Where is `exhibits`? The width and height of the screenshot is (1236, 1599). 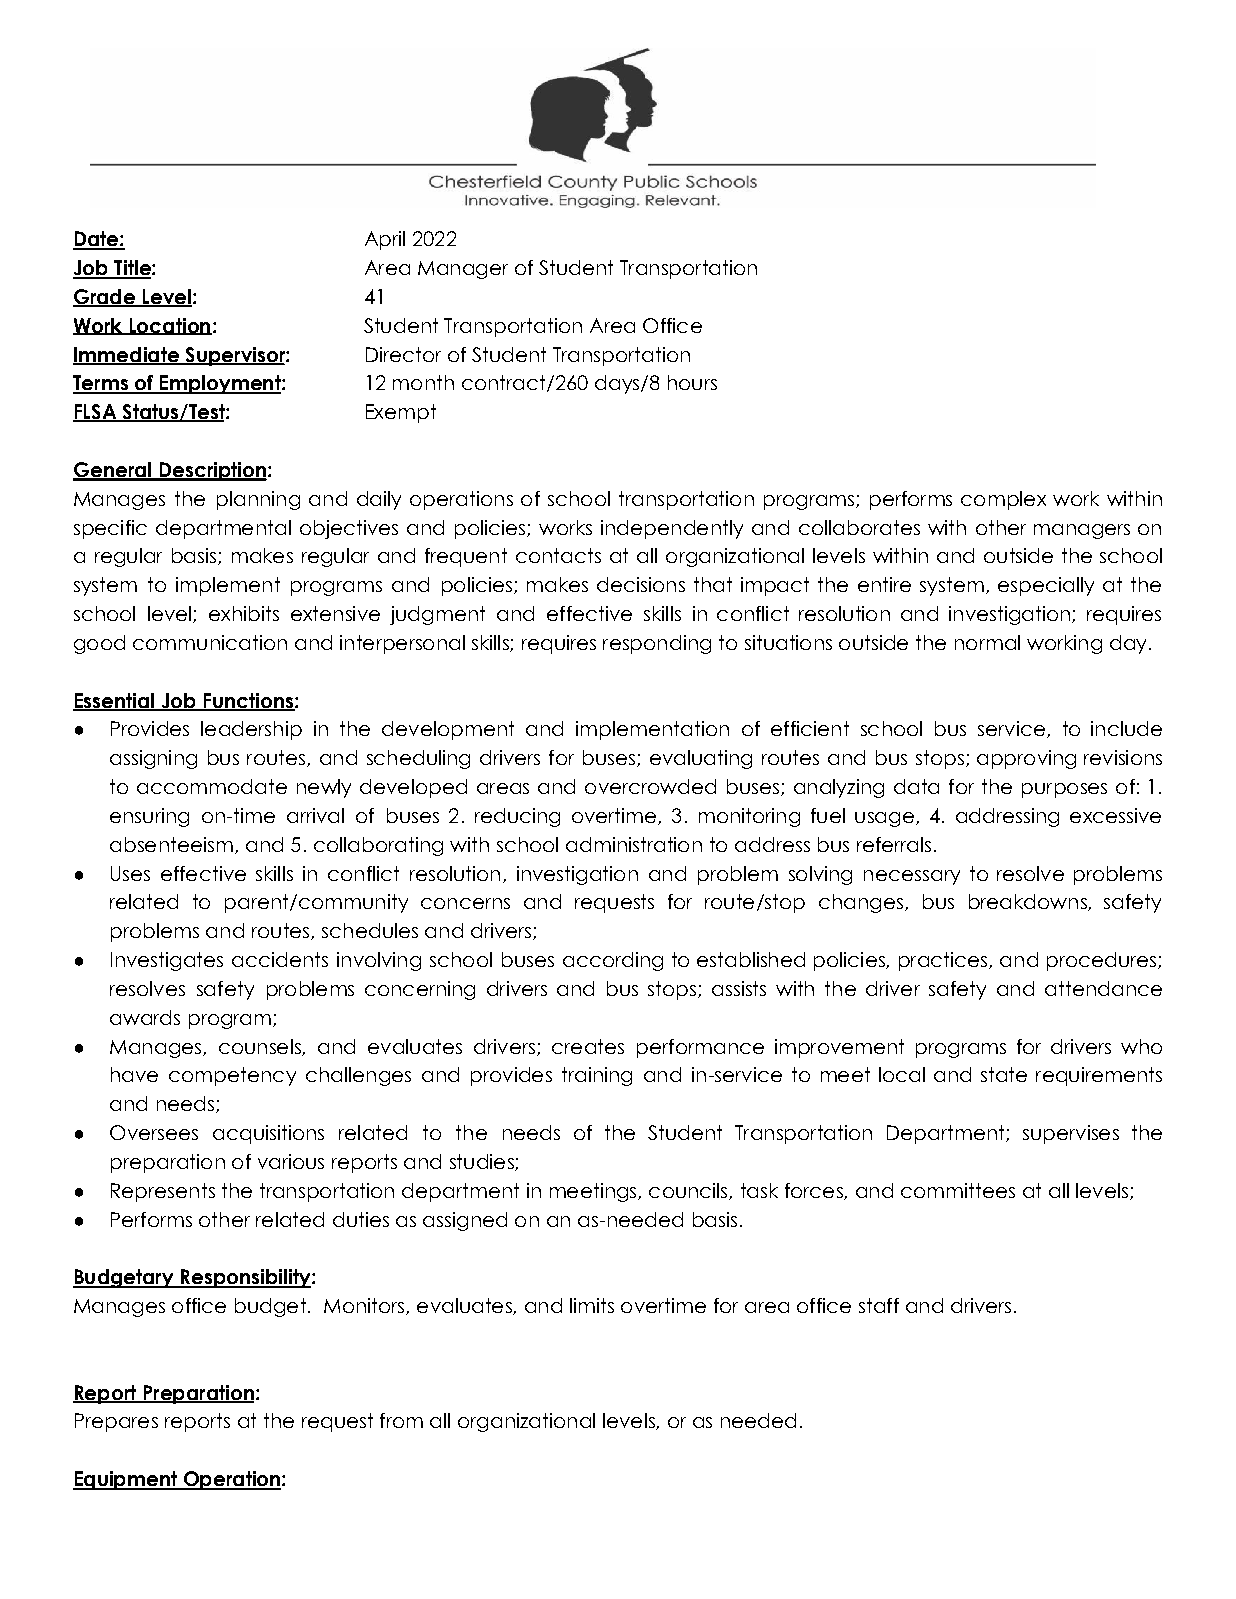 exhibits is located at coordinates (244, 613).
